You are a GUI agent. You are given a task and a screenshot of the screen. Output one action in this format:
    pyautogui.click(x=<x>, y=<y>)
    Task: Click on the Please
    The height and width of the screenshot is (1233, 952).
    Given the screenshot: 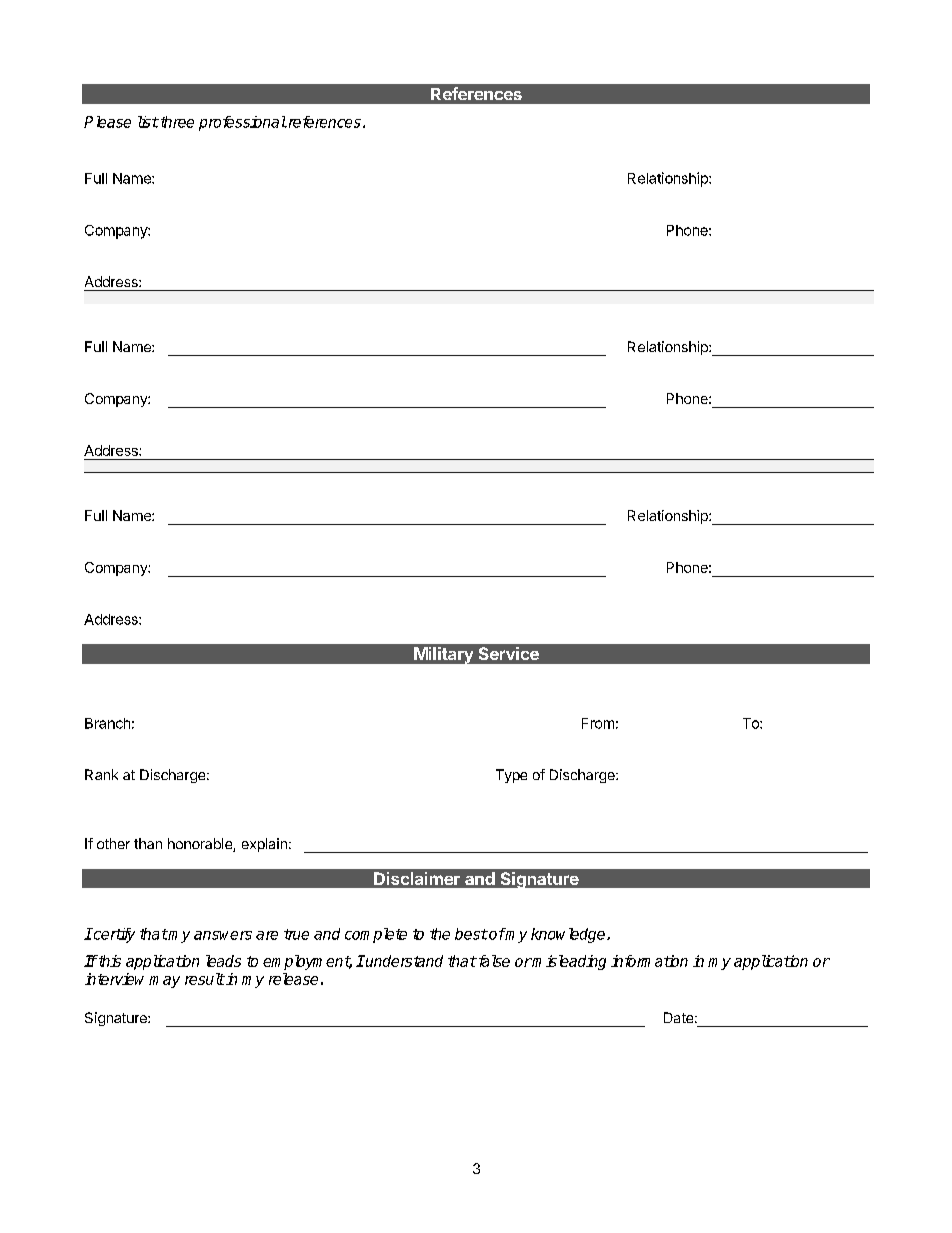 What is the action you would take?
    pyautogui.click(x=107, y=122)
